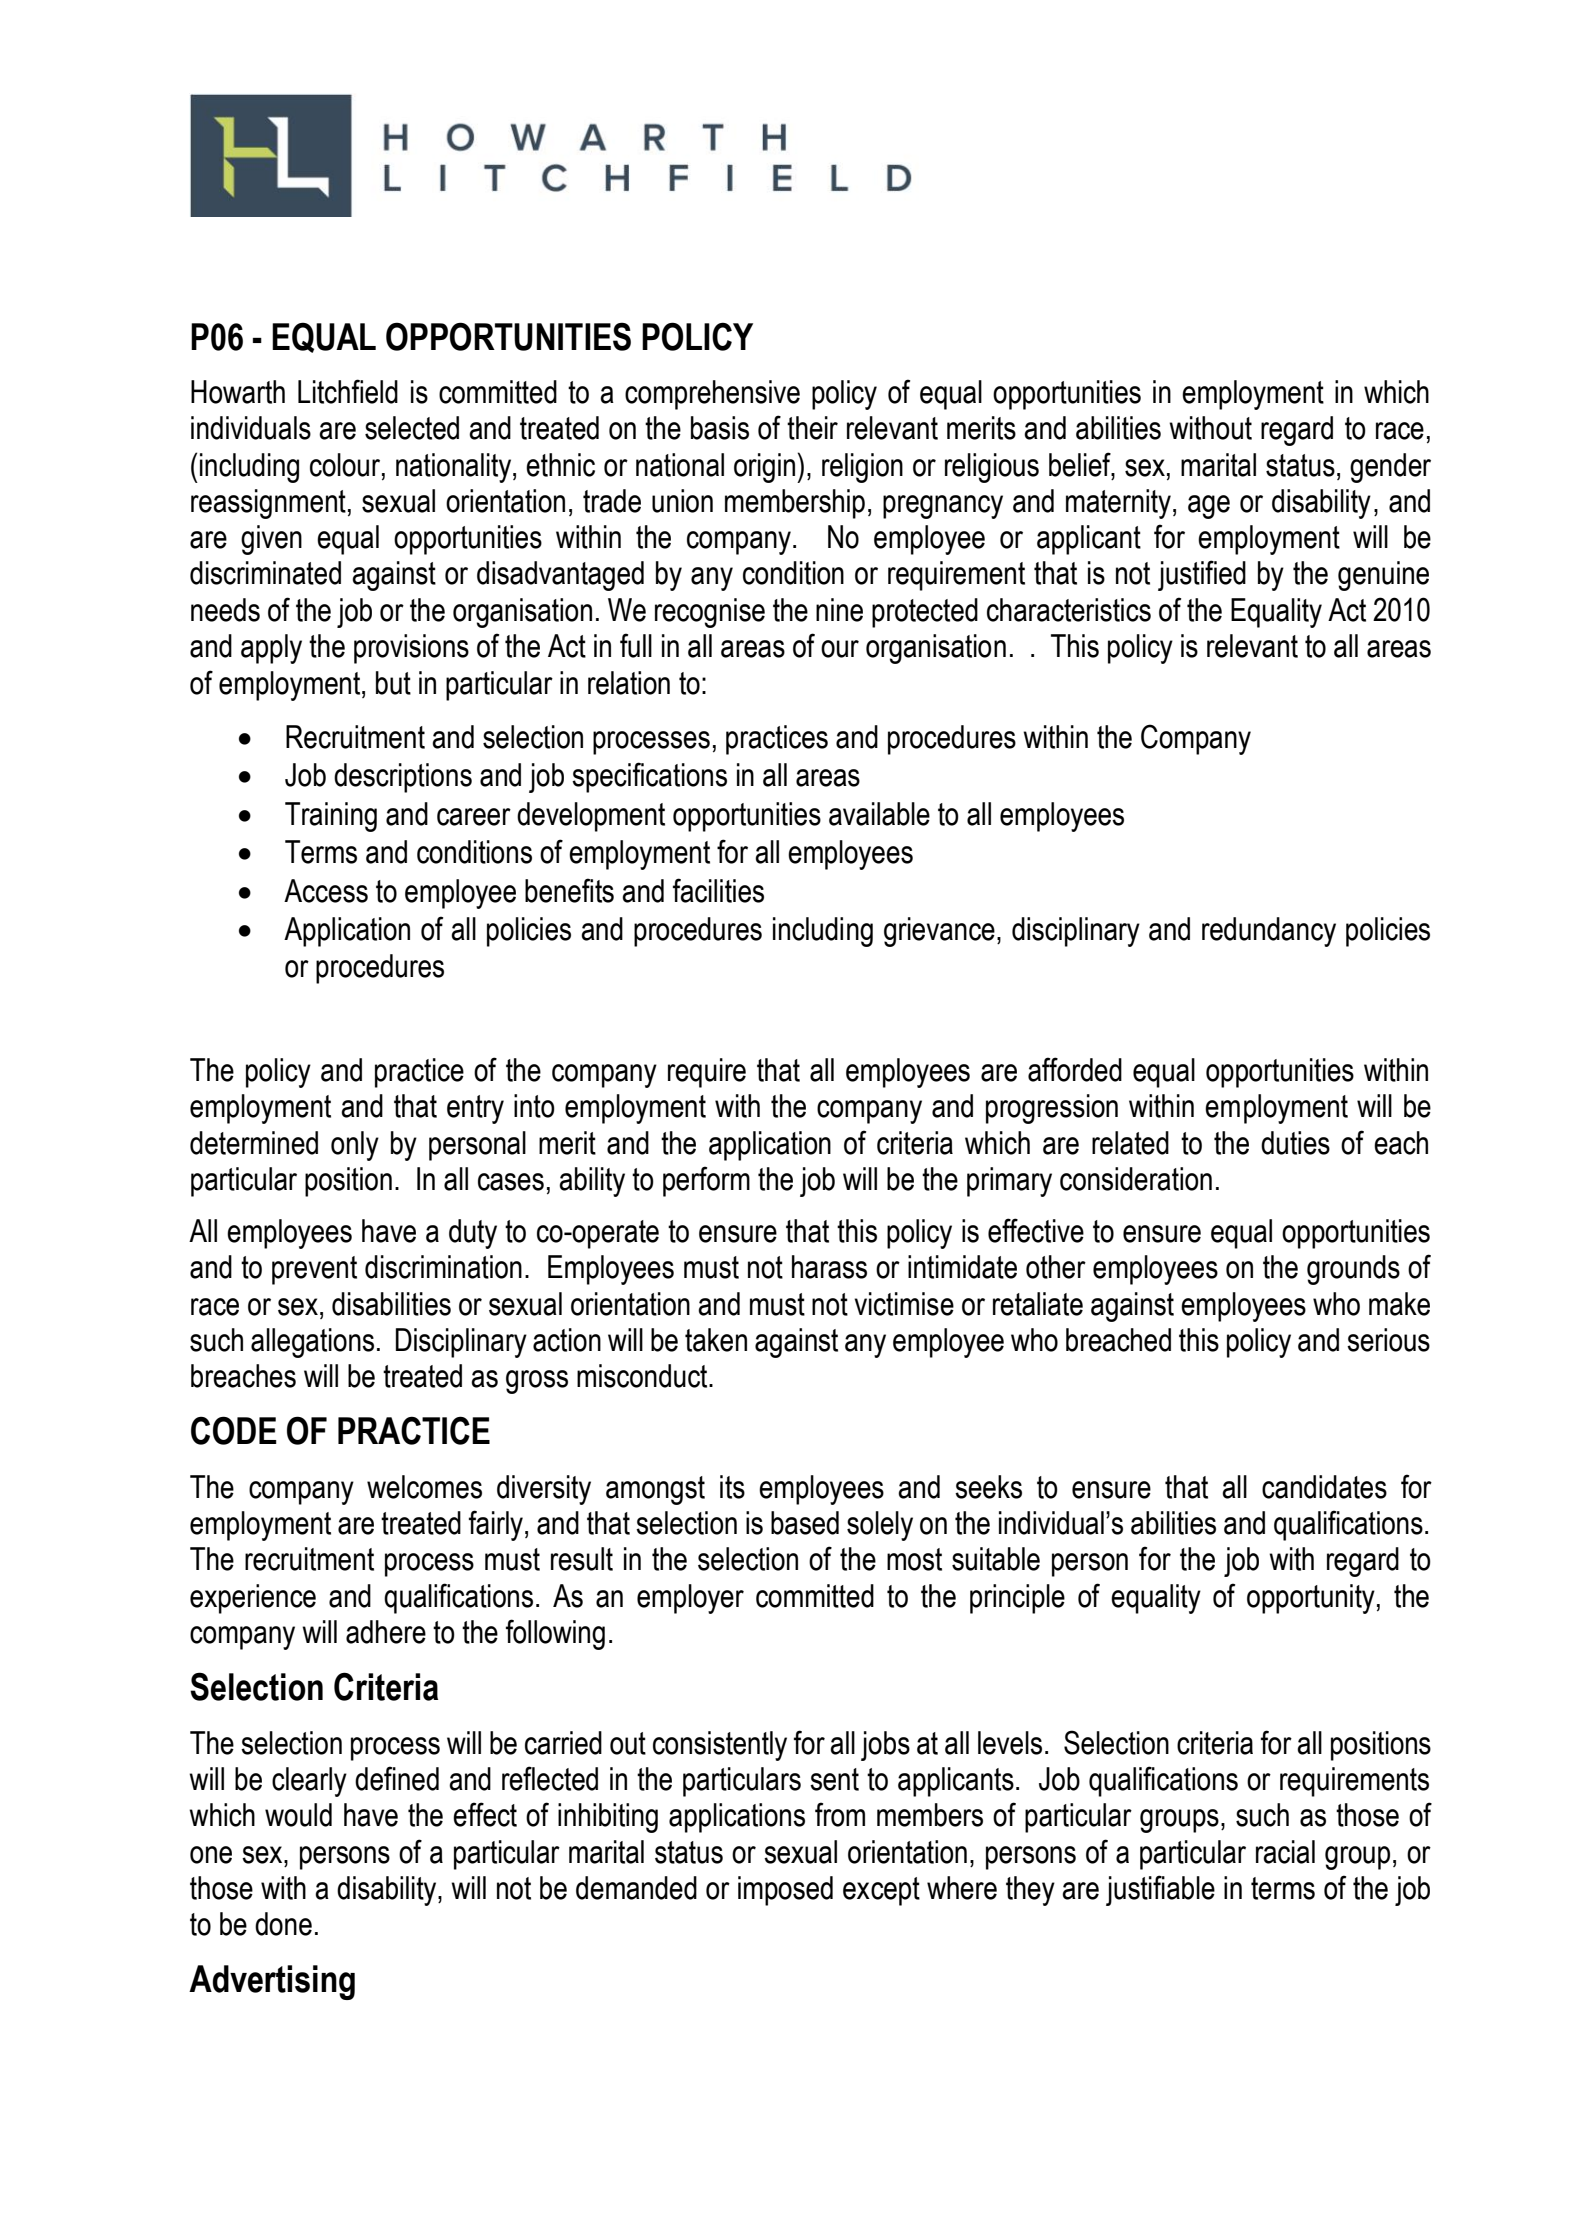  Describe the element at coordinates (706, 1181) in the screenshot. I see `perform` at that location.
